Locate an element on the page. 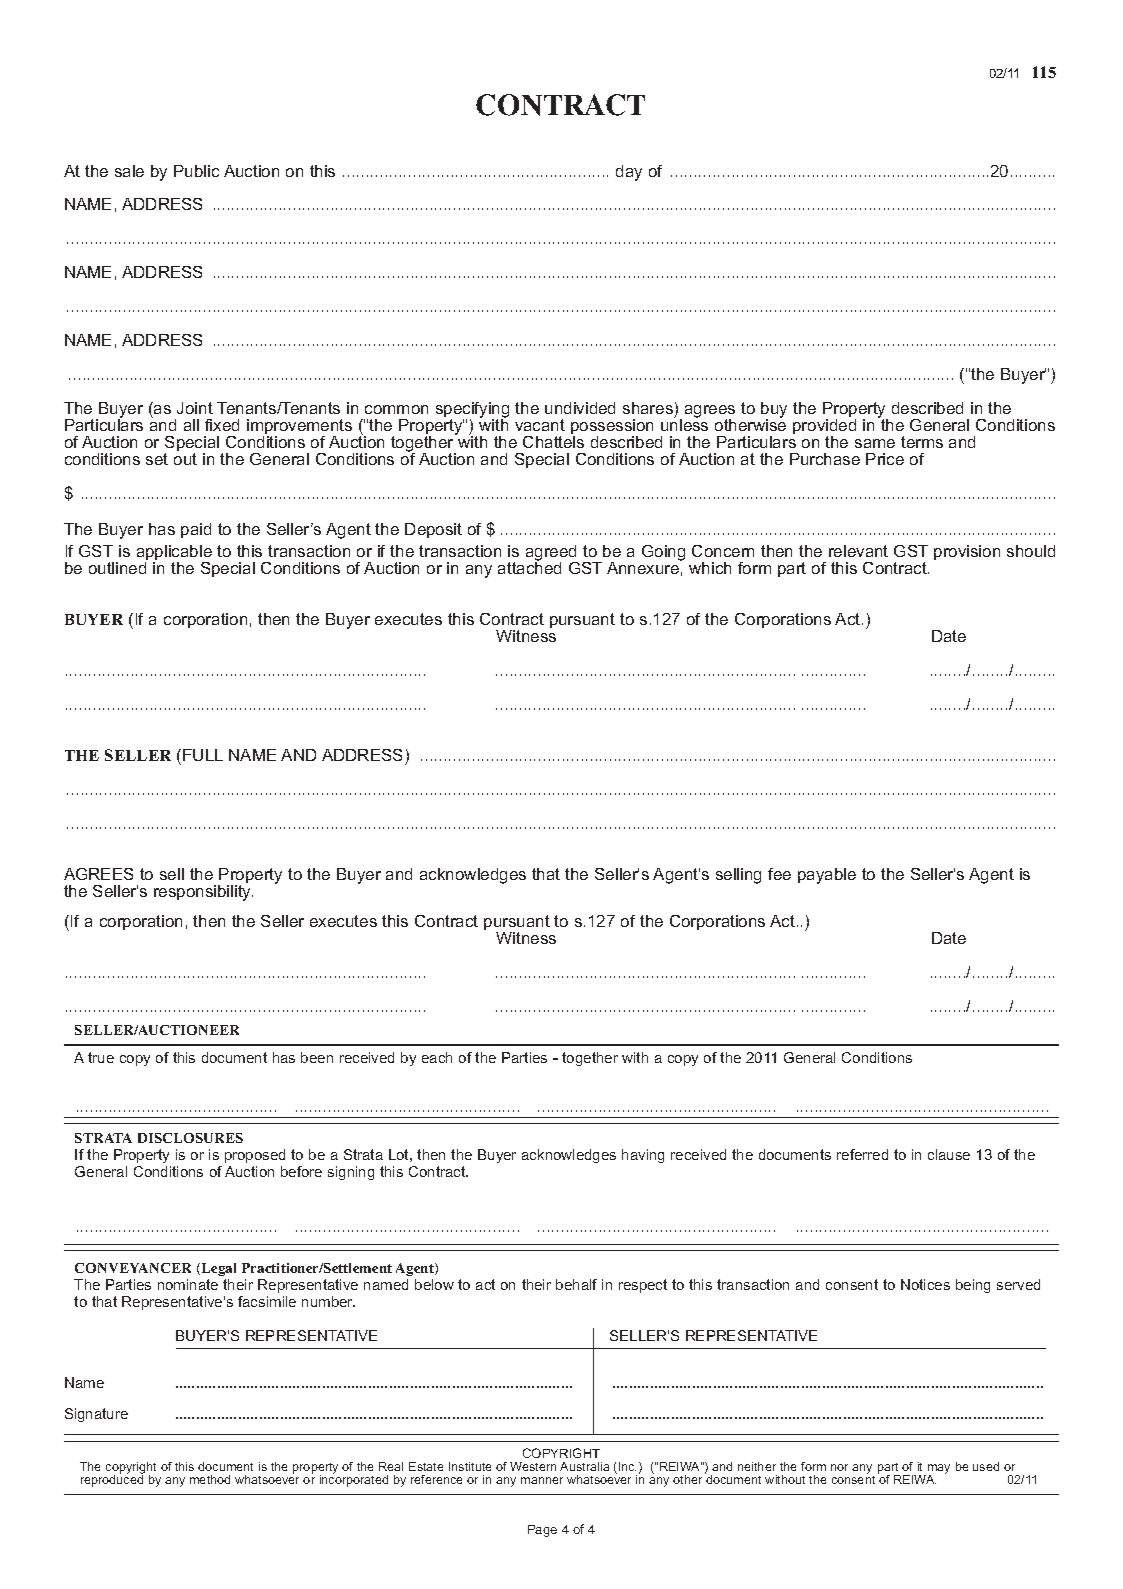 This document has height=1589, width=1123. attached is located at coordinates (529, 567).
